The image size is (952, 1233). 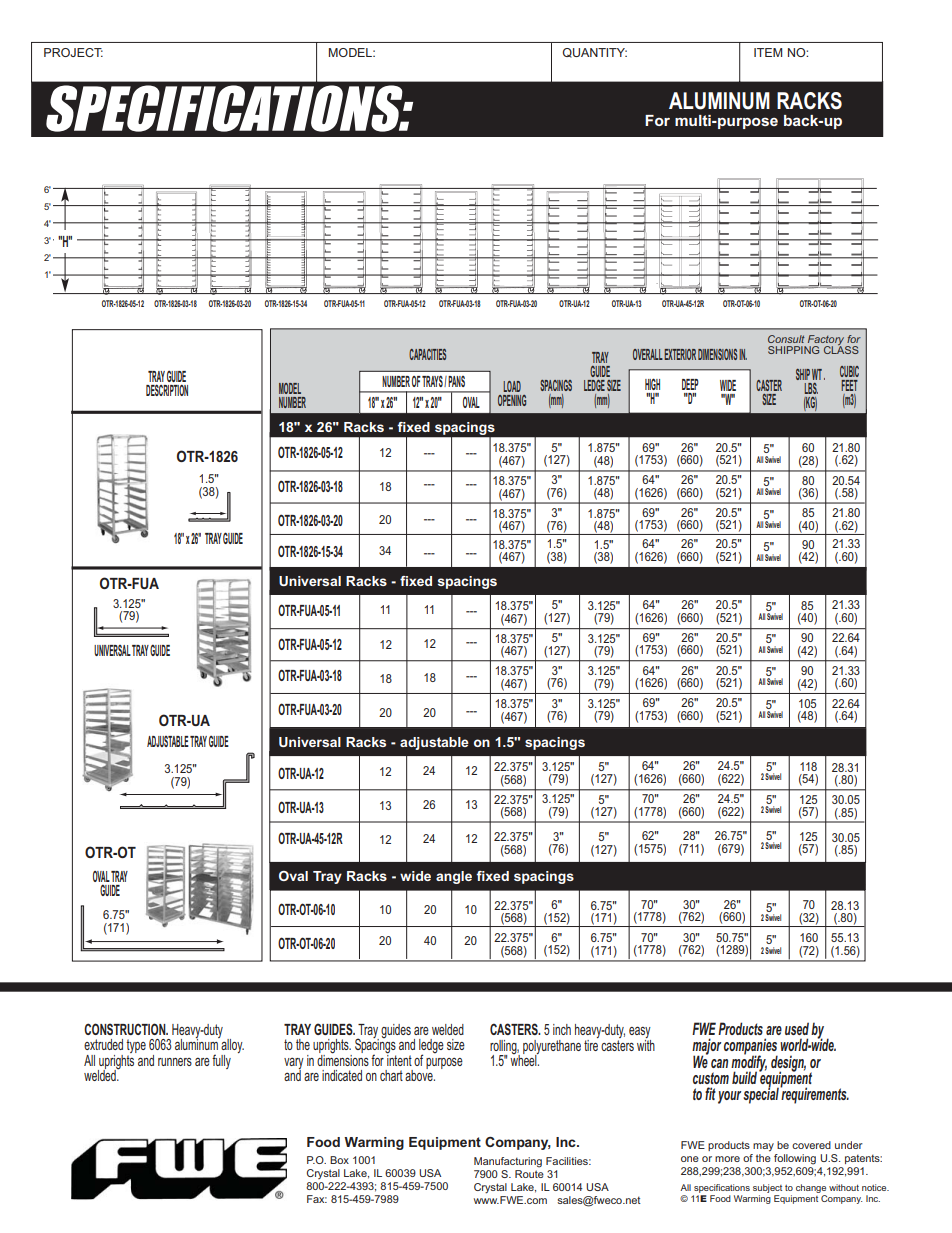 I want to click on QUANTITY, so click(x=594, y=53).
